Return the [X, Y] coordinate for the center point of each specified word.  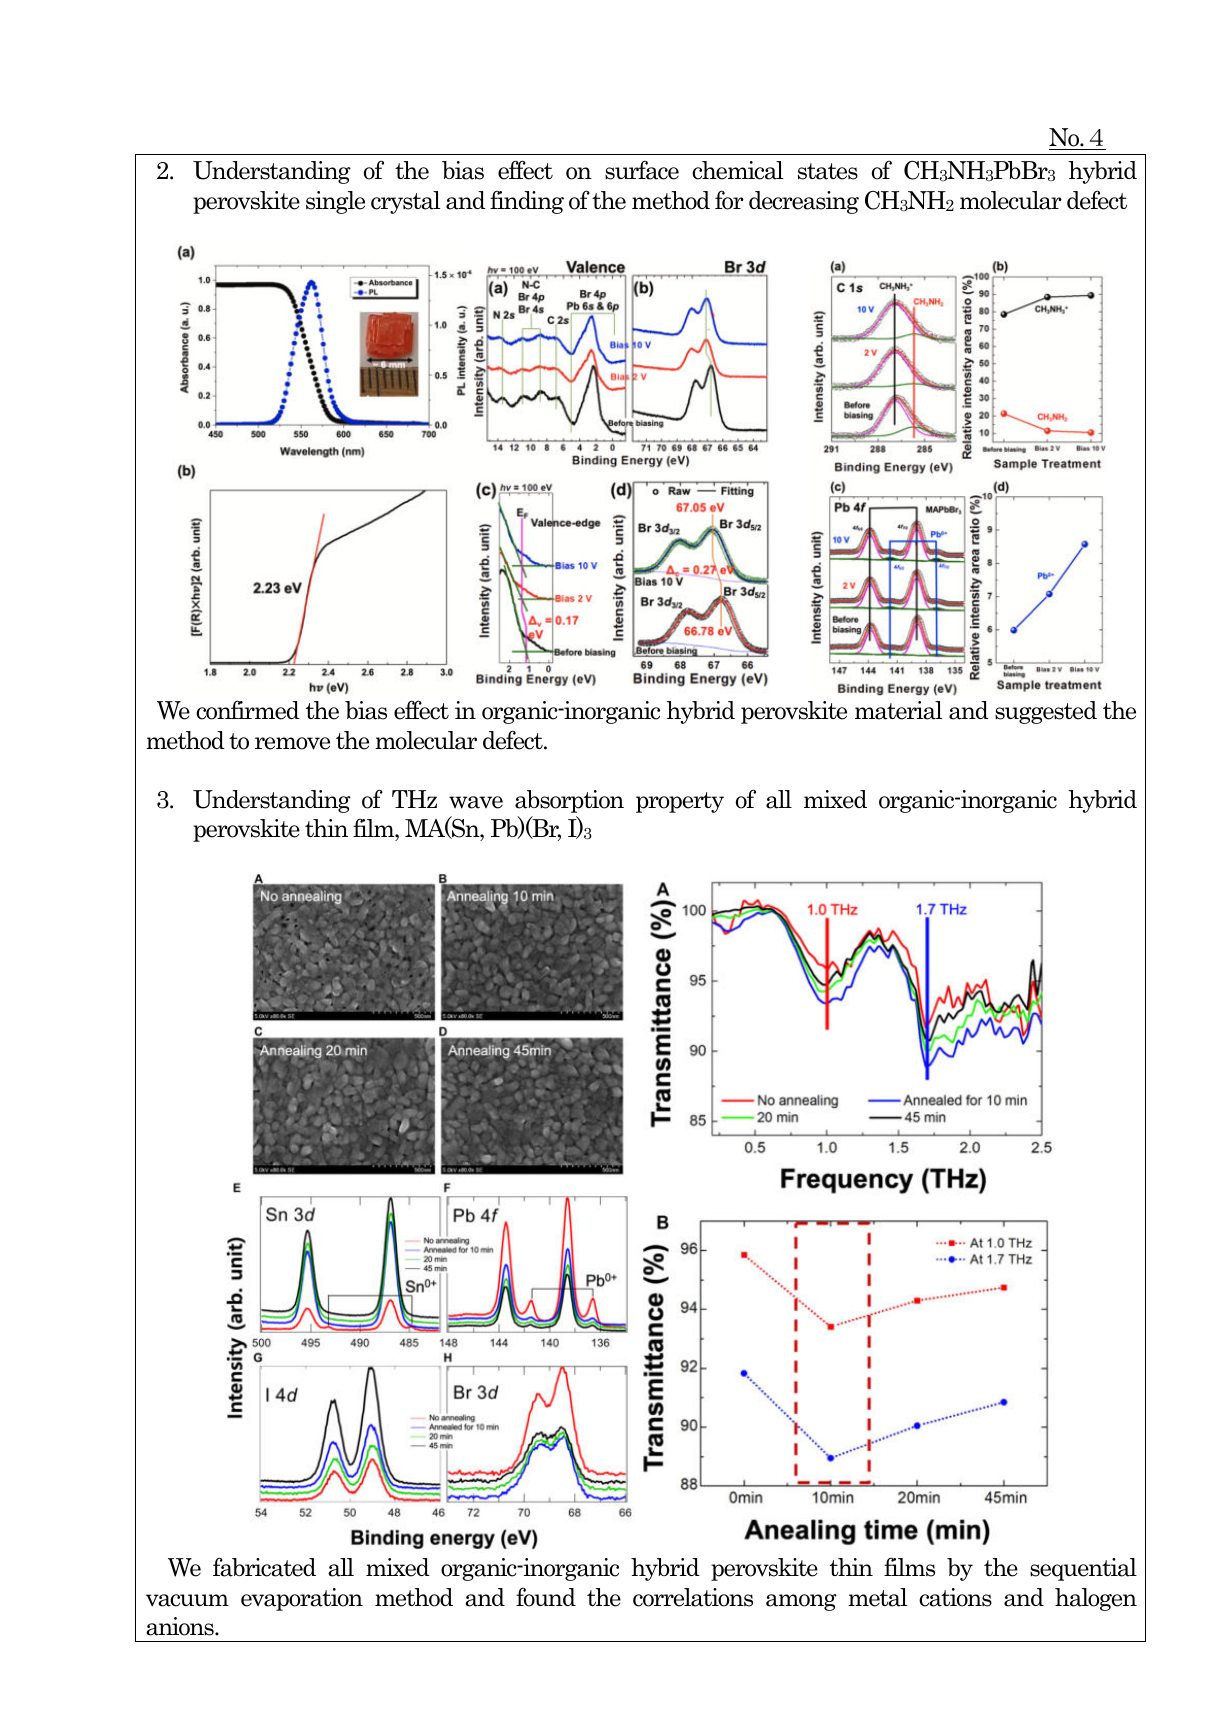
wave [476, 802]
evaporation [302, 1599]
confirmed [248, 710]
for [729, 200]
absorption [569, 801]
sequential [1083, 1569]
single [335, 202]
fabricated [264, 1567]
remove [292, 743]
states [828, 171]
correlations [693, 1597]
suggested [1046, 712]
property [680, 802]
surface [642, 170]
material [898, 710]
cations [955, 1597]
